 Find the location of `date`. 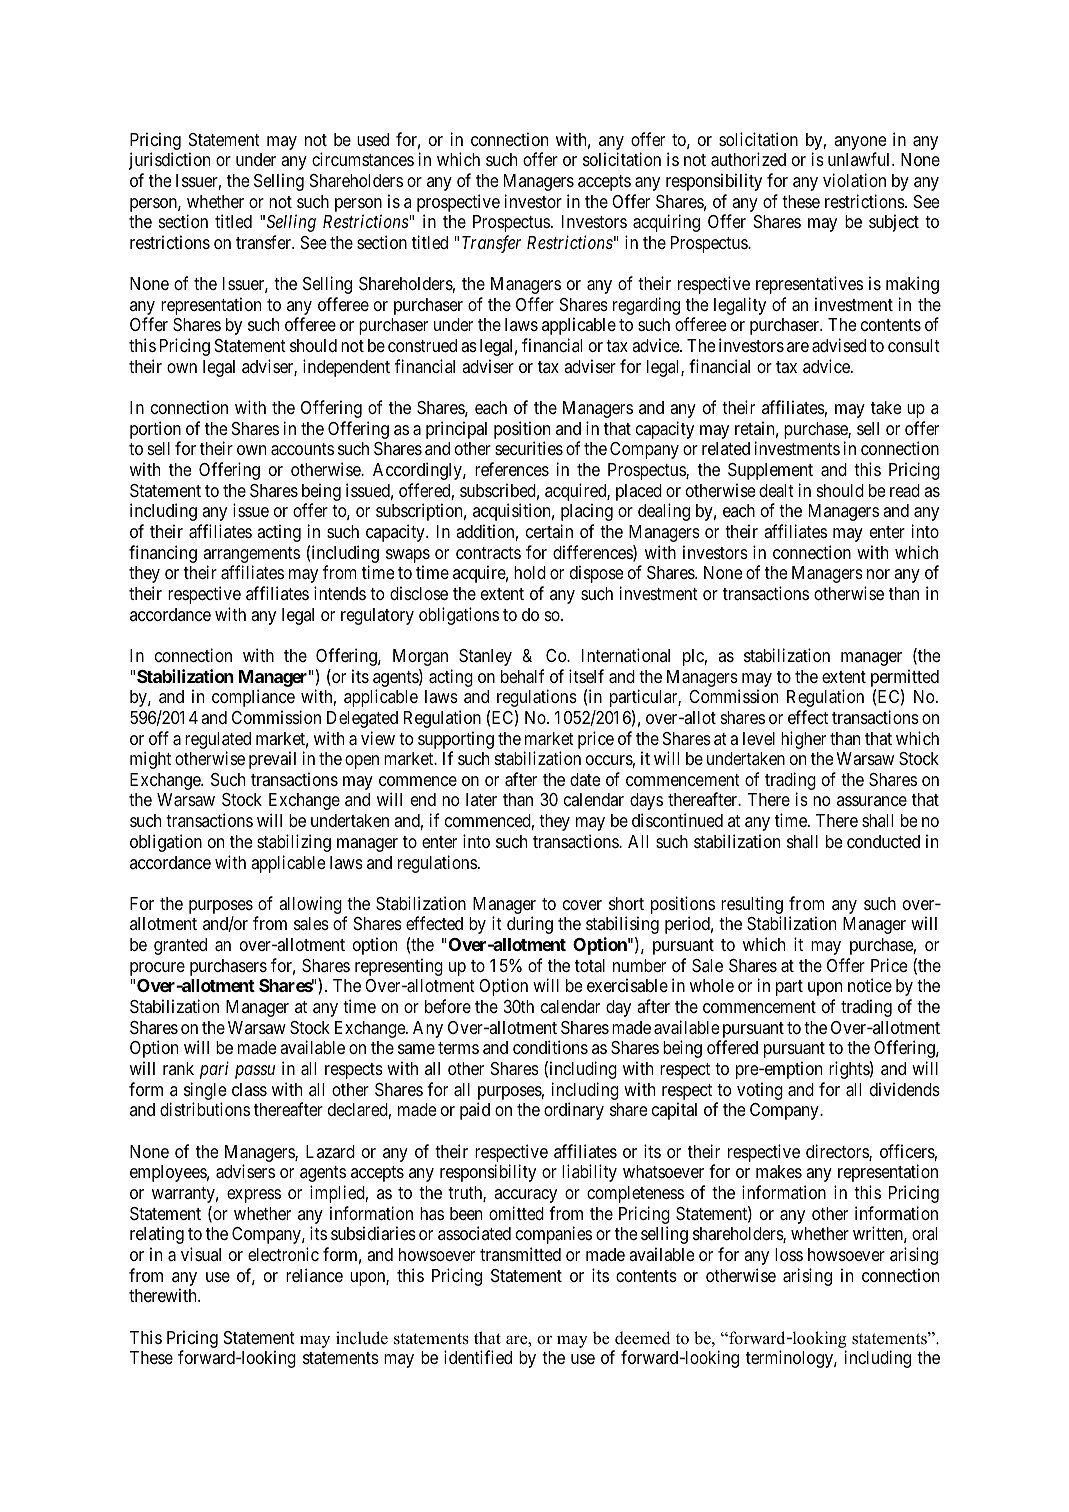

date is located at coordinates (585, 779).
